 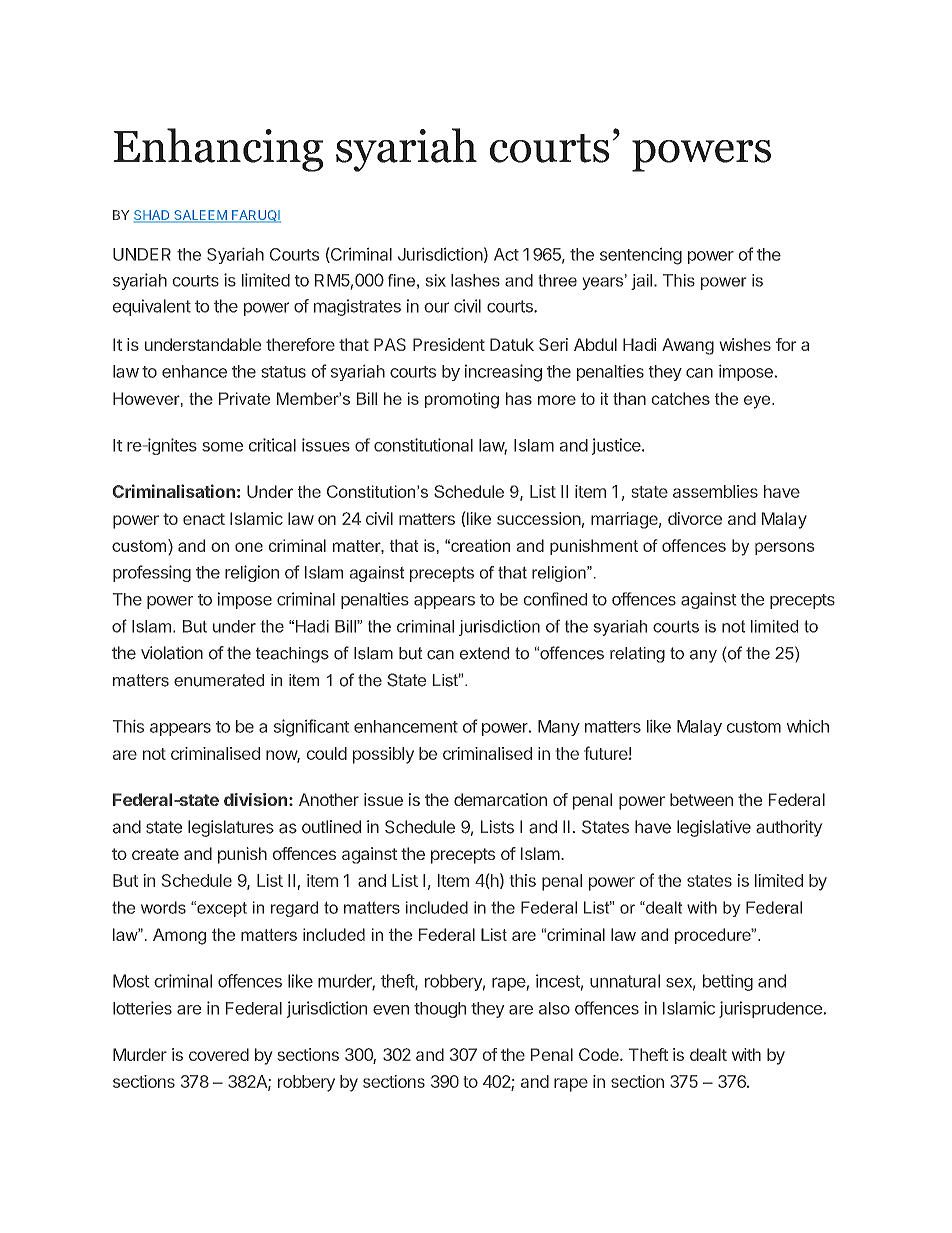 I want to click on sentencing, so click(x=641, y=256).
